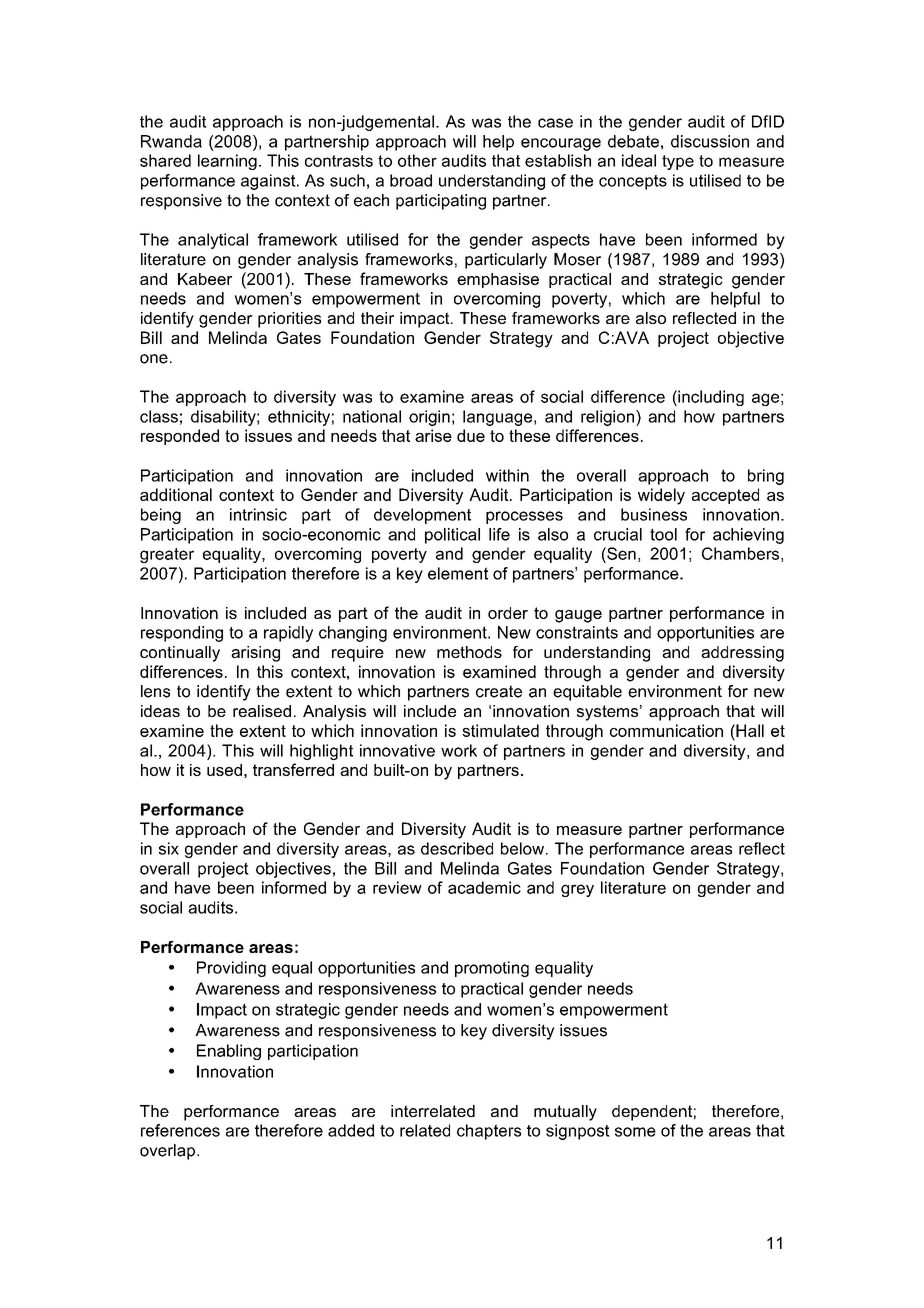 The image size is (924, 1308). I want to click on type, so click(678, 162).
